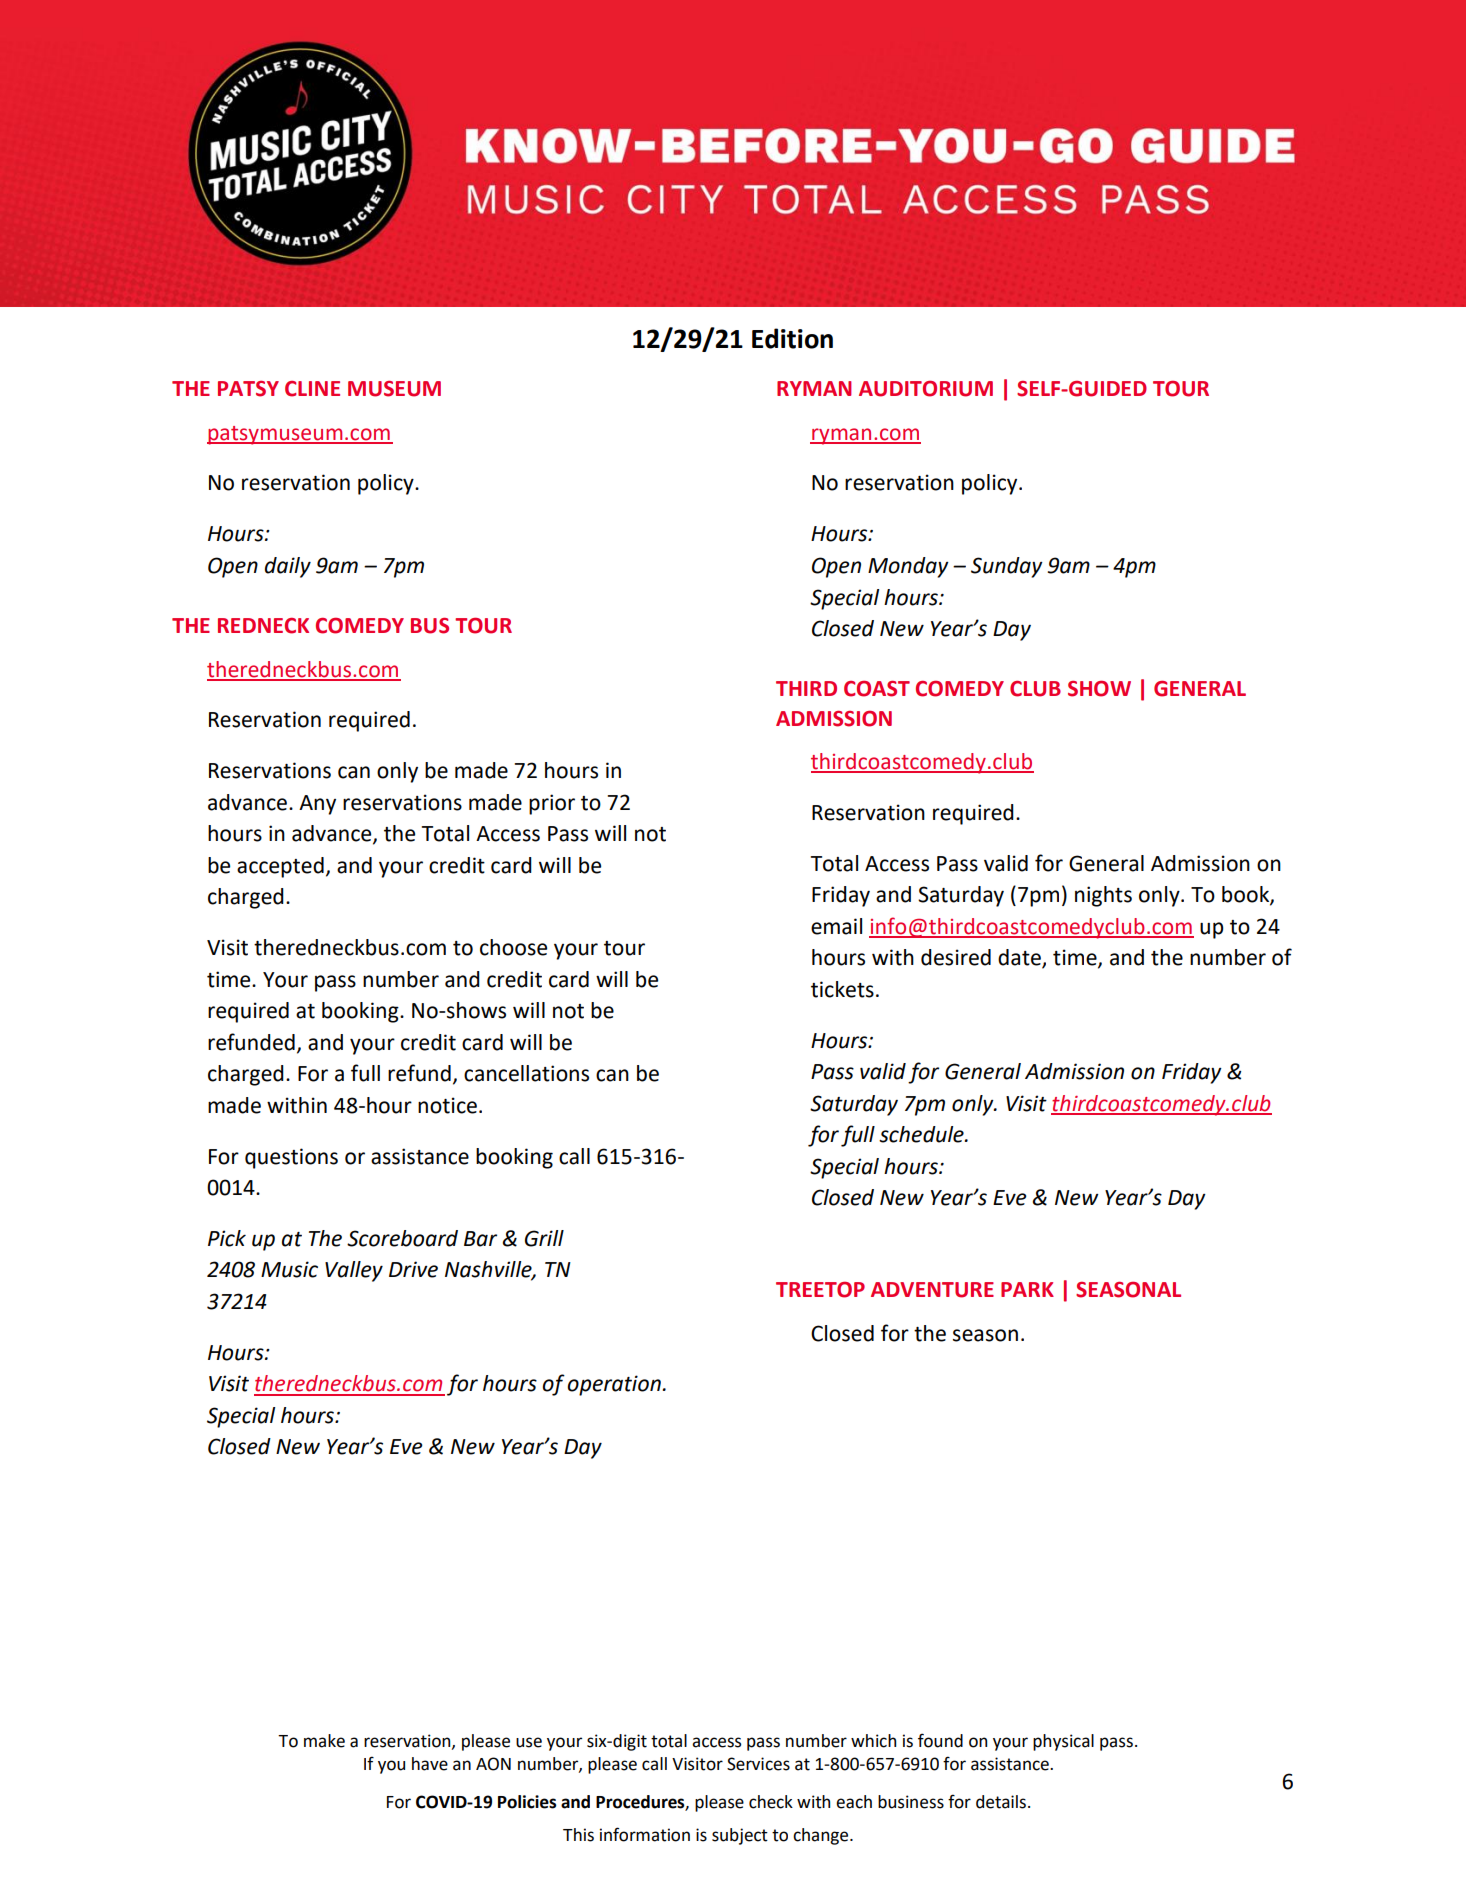  I want to click on CLINE, so click(312, 389).
